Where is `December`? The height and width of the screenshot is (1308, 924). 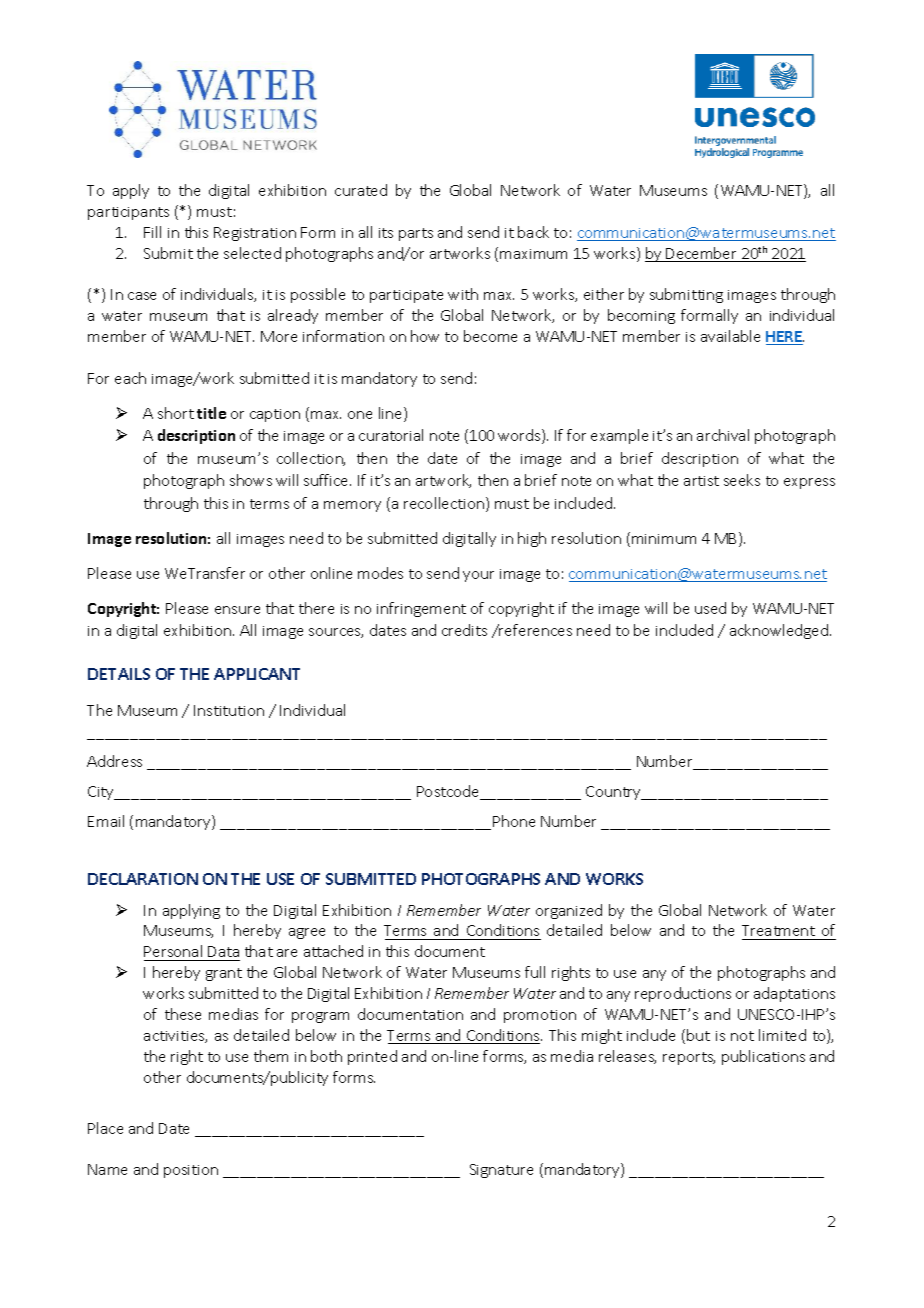 December is located at coordinates (702, 254).
